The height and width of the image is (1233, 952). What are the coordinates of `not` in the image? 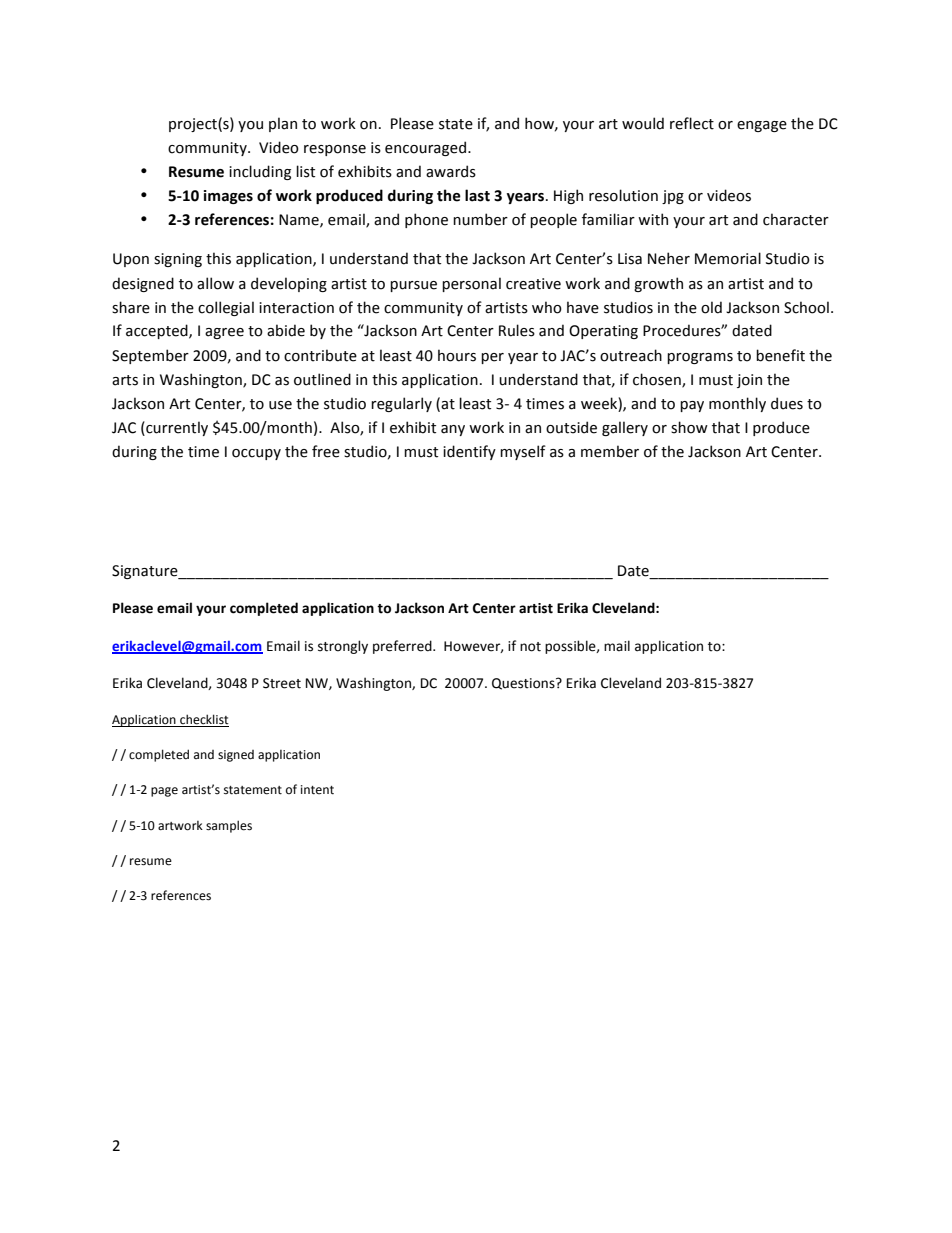 It's located at (530, 647).
